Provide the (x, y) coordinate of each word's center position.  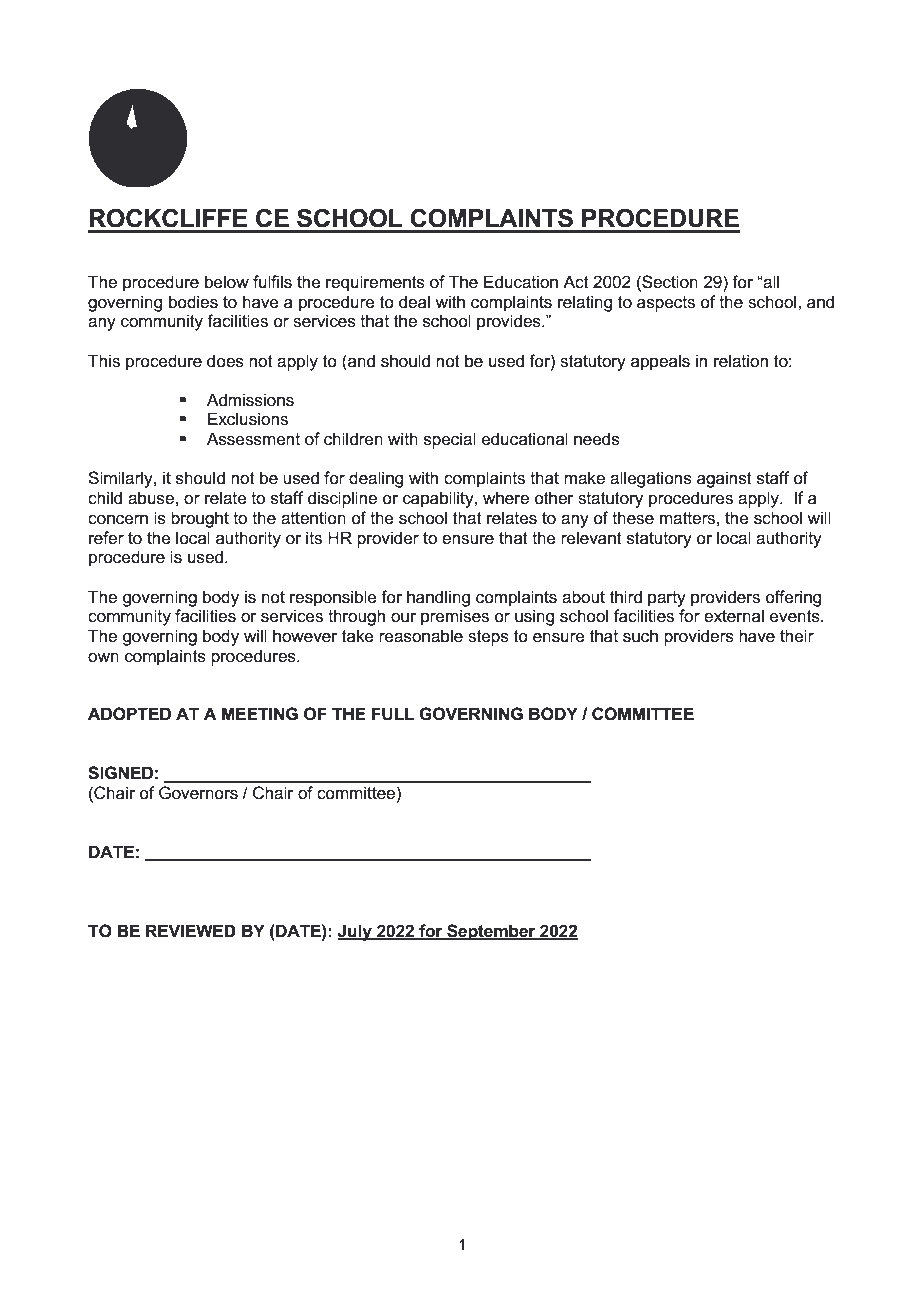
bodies (193, 302)
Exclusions (248, 419)
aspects (666, 304)
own (103, 658)
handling (438, 598)
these (633, 518)
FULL (392, 714)
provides (510, 322)
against (724, 479)
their (797, 636)
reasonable (421, 636)
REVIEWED (191, 930)
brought (200, 519)
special (450, 440)
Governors (198, 793)
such (640, 636)
